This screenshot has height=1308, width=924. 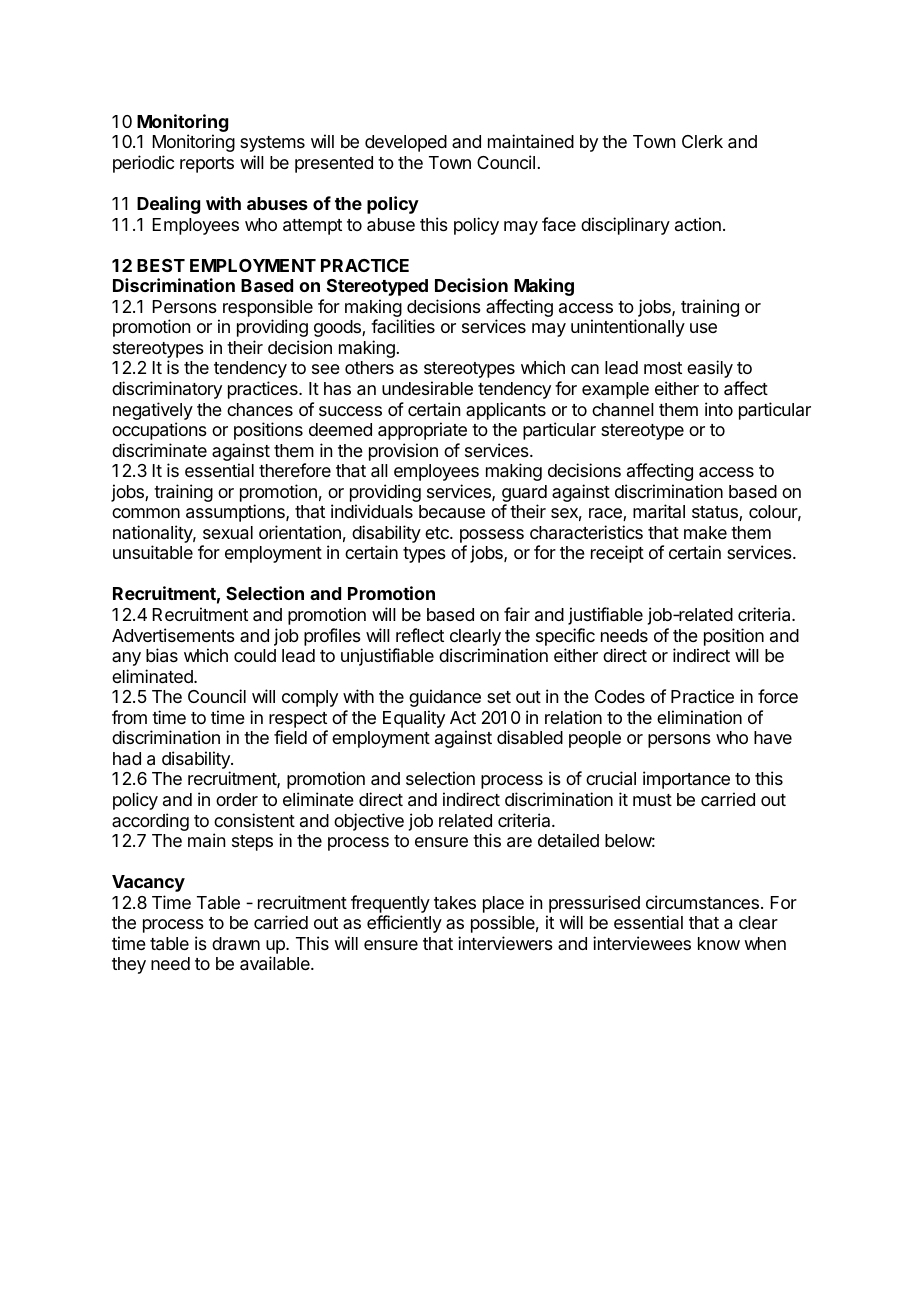 I want to click on interviewers, so click(x=505, y=943).
